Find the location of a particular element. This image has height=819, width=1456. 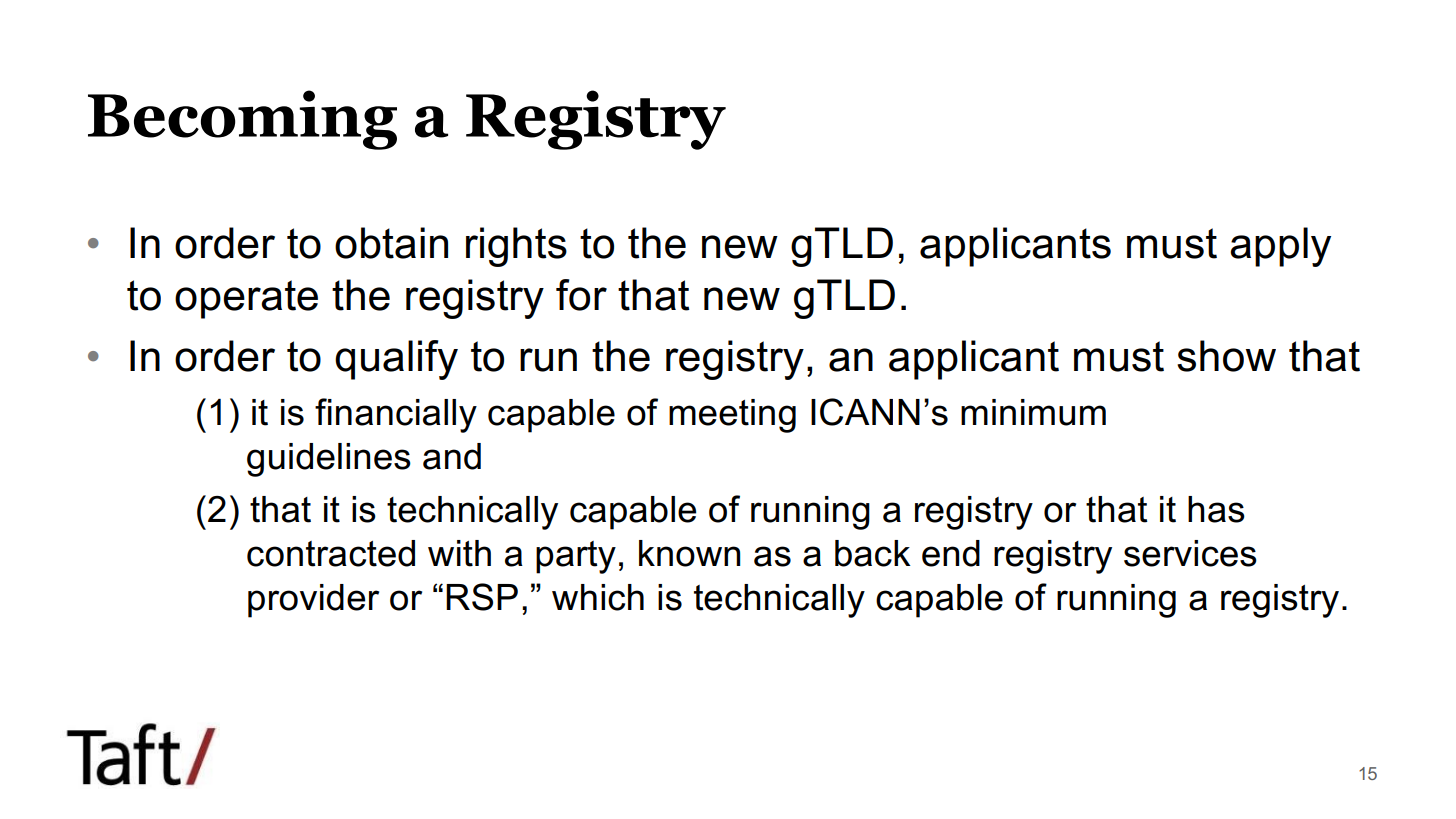

Becoming is located at coordinates (242, 120).
